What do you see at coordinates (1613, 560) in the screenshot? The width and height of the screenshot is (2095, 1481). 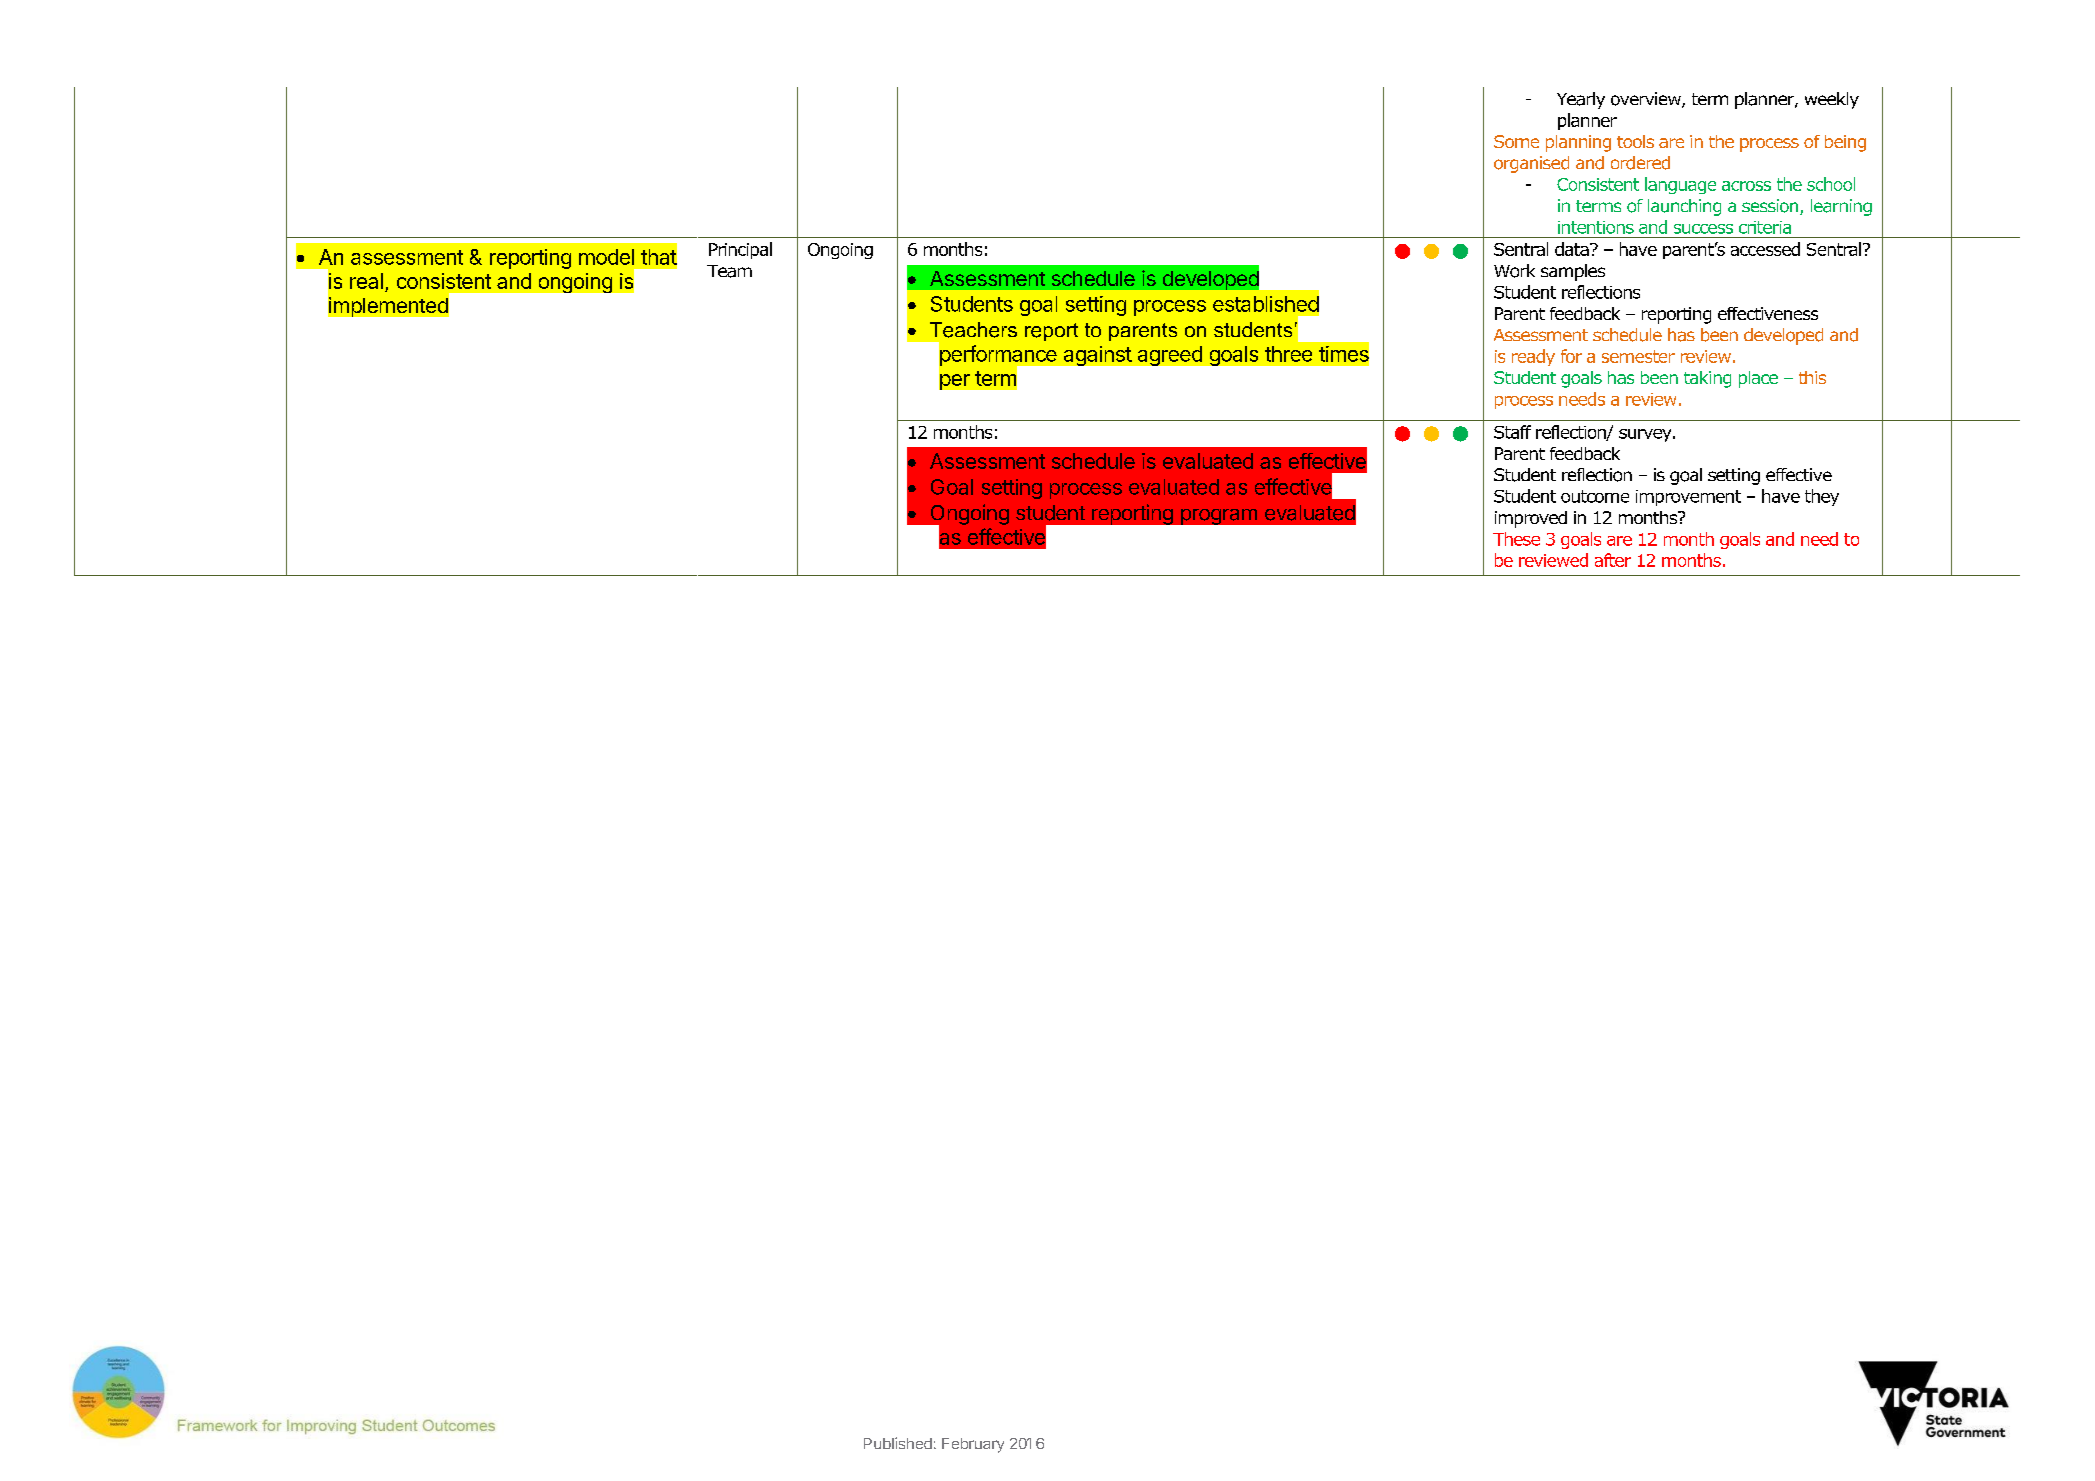 I see `after` at bounding box center [1613, 560].
